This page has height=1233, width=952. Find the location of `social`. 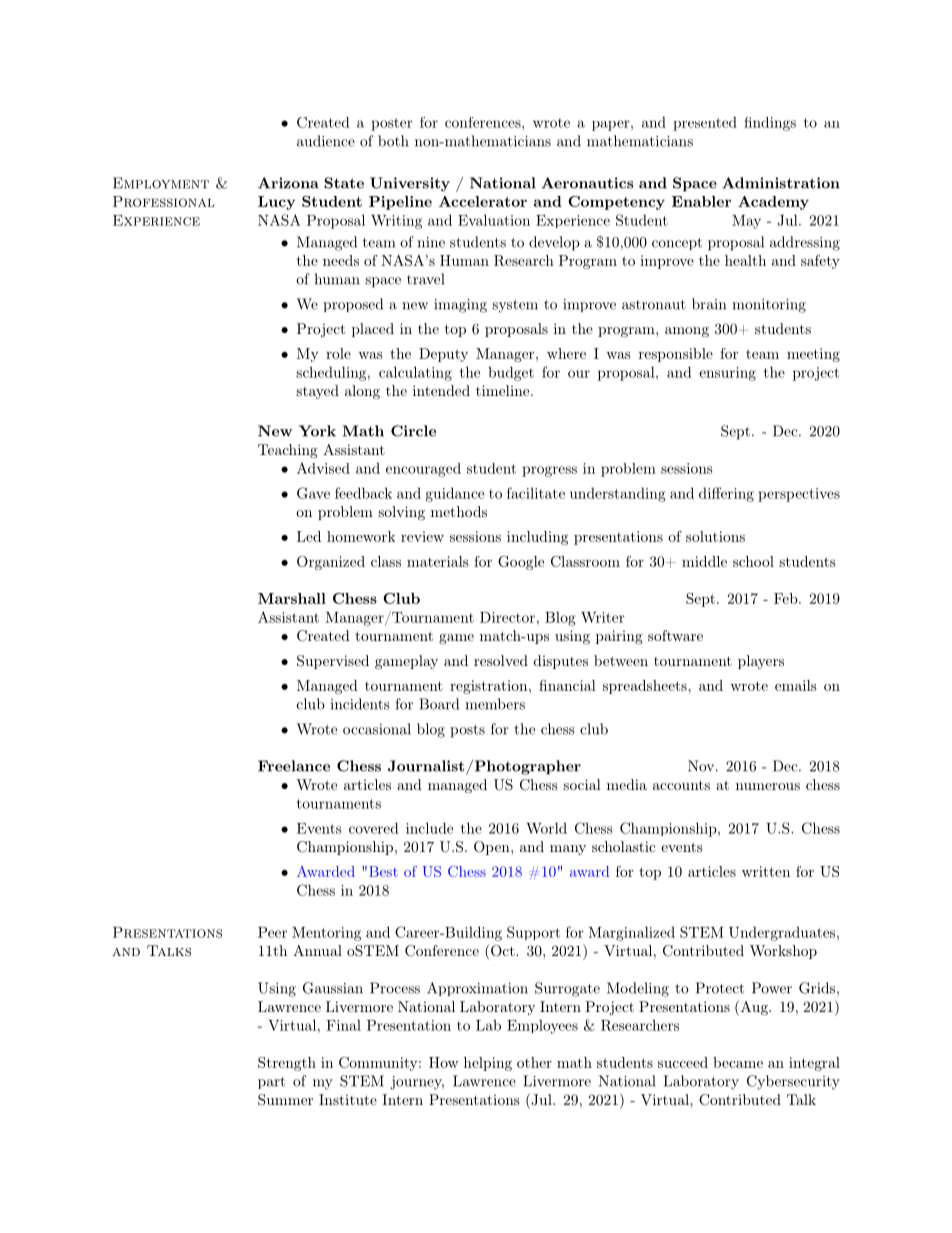

social is located at coordinates (582, 784).
